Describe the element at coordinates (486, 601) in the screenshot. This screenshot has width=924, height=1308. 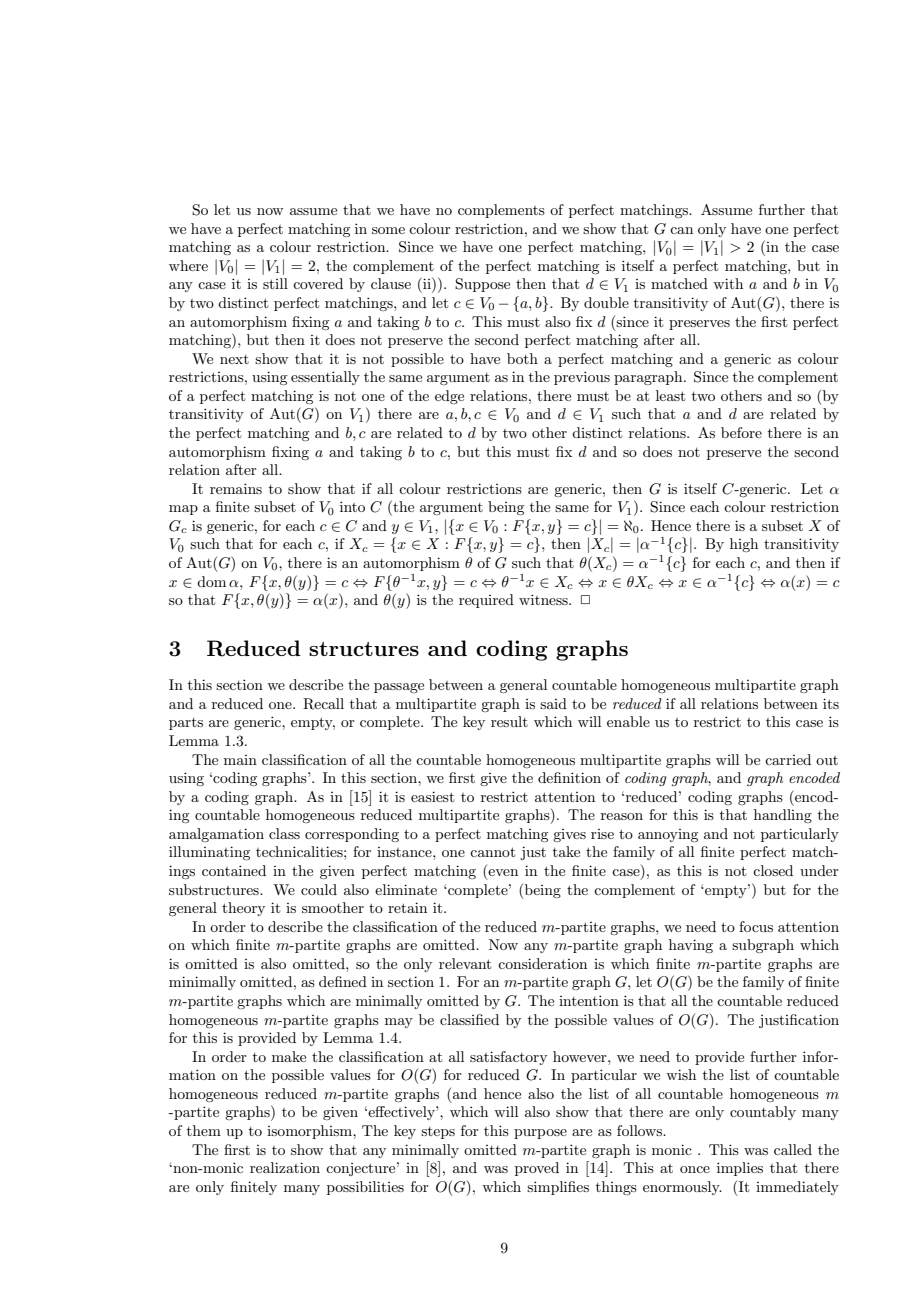
I see `required` at that location.
